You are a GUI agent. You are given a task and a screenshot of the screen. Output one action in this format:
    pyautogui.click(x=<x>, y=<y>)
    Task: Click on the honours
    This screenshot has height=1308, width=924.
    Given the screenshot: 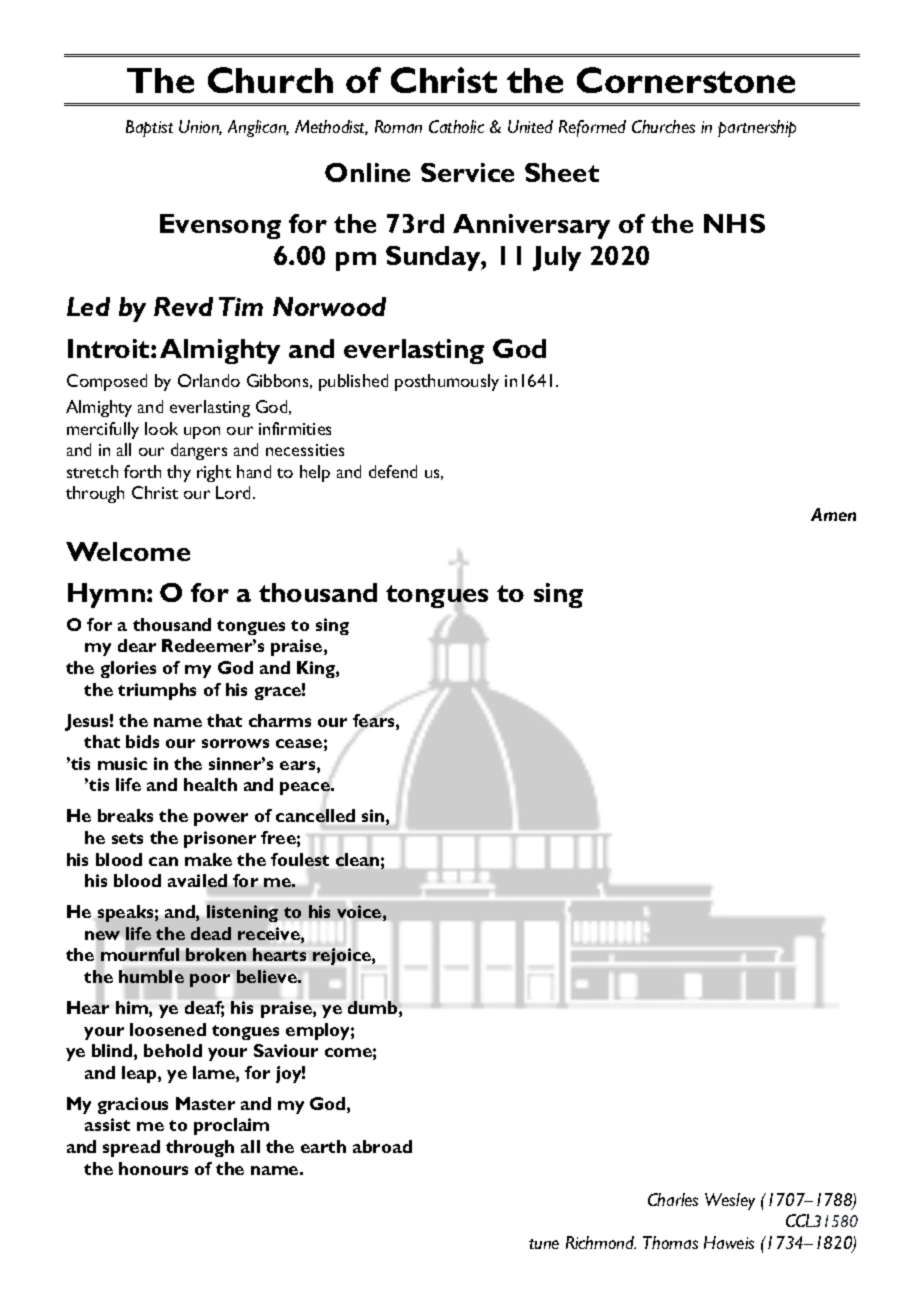 What is the action you would take?
    pyautogui.click(x=153, y=1168)
